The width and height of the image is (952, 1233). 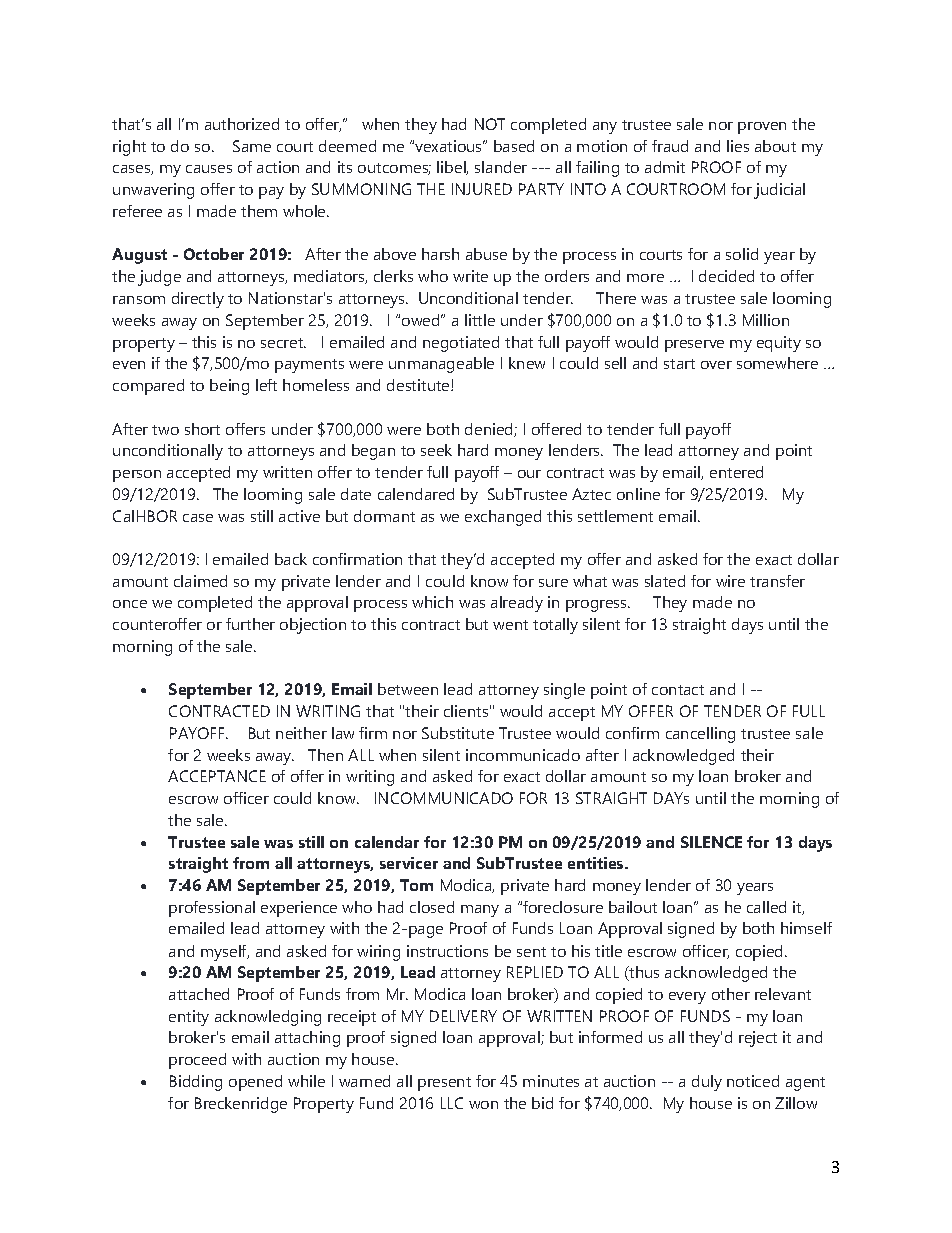 What do you see at coordinates (209, 169) in the image?
I see `causes` at bounding box center [209, 169].
